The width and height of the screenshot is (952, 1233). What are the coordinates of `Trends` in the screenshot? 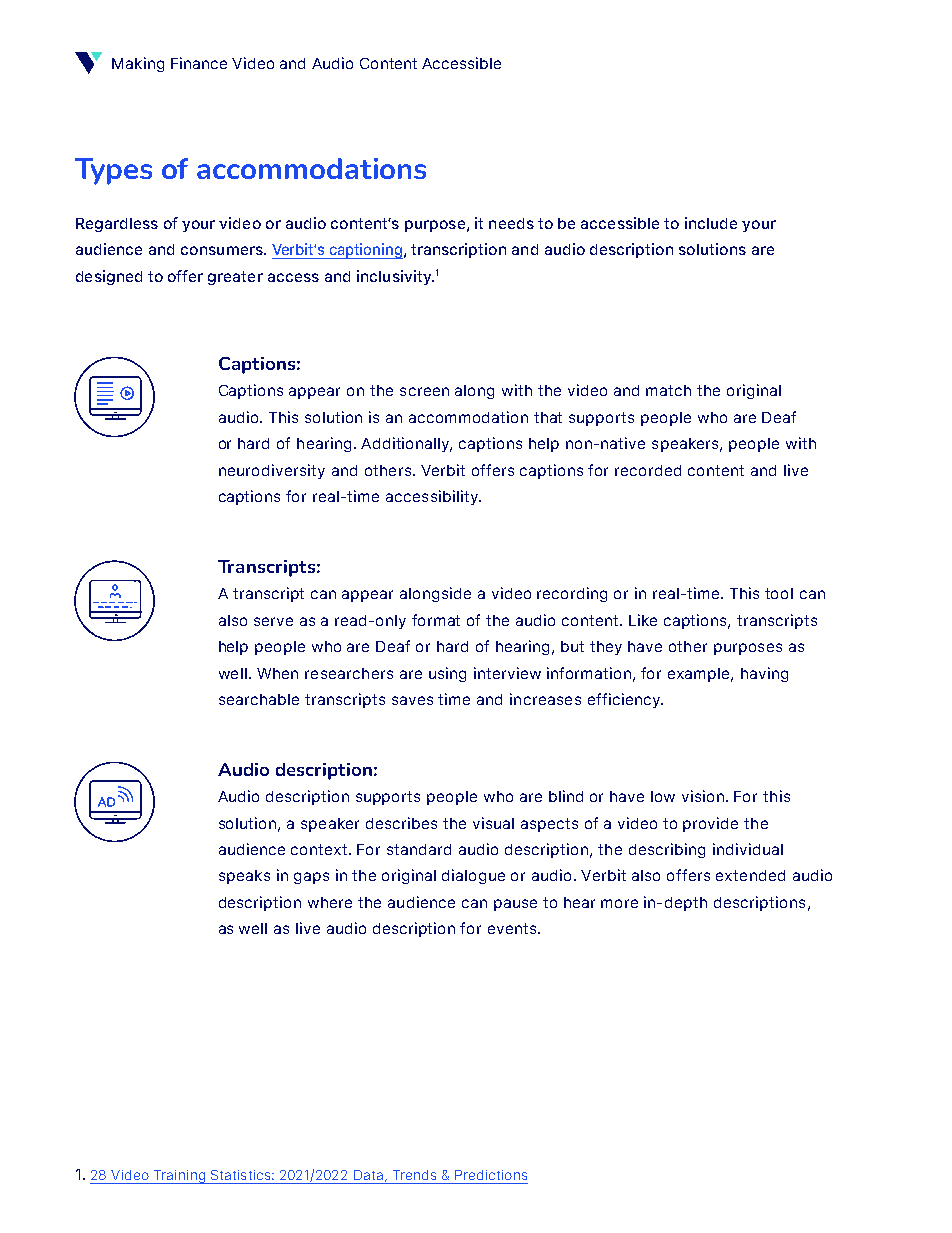 It's located at (414, 1175).
